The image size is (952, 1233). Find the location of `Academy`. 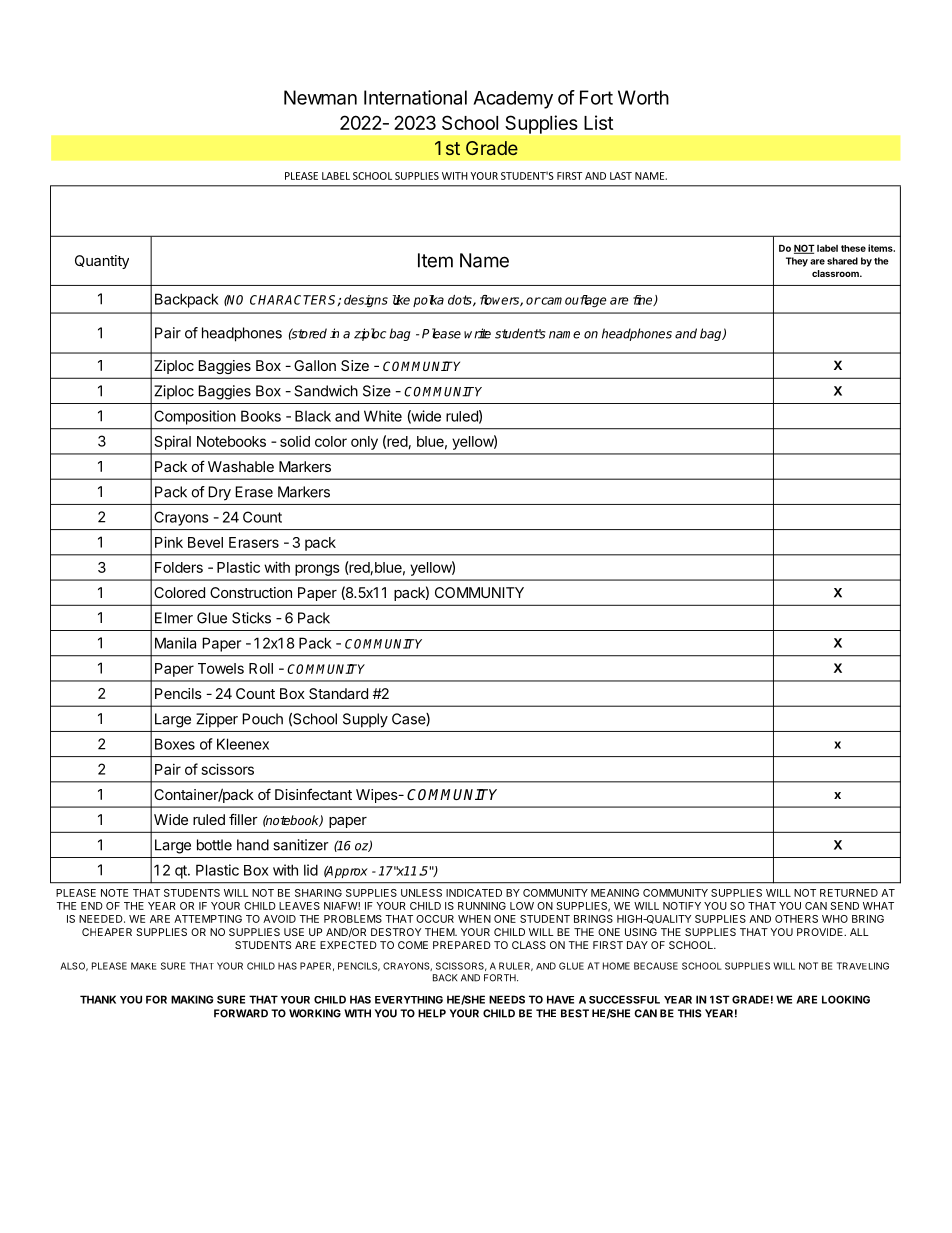

Academy is located at coordinates (513, 100).
